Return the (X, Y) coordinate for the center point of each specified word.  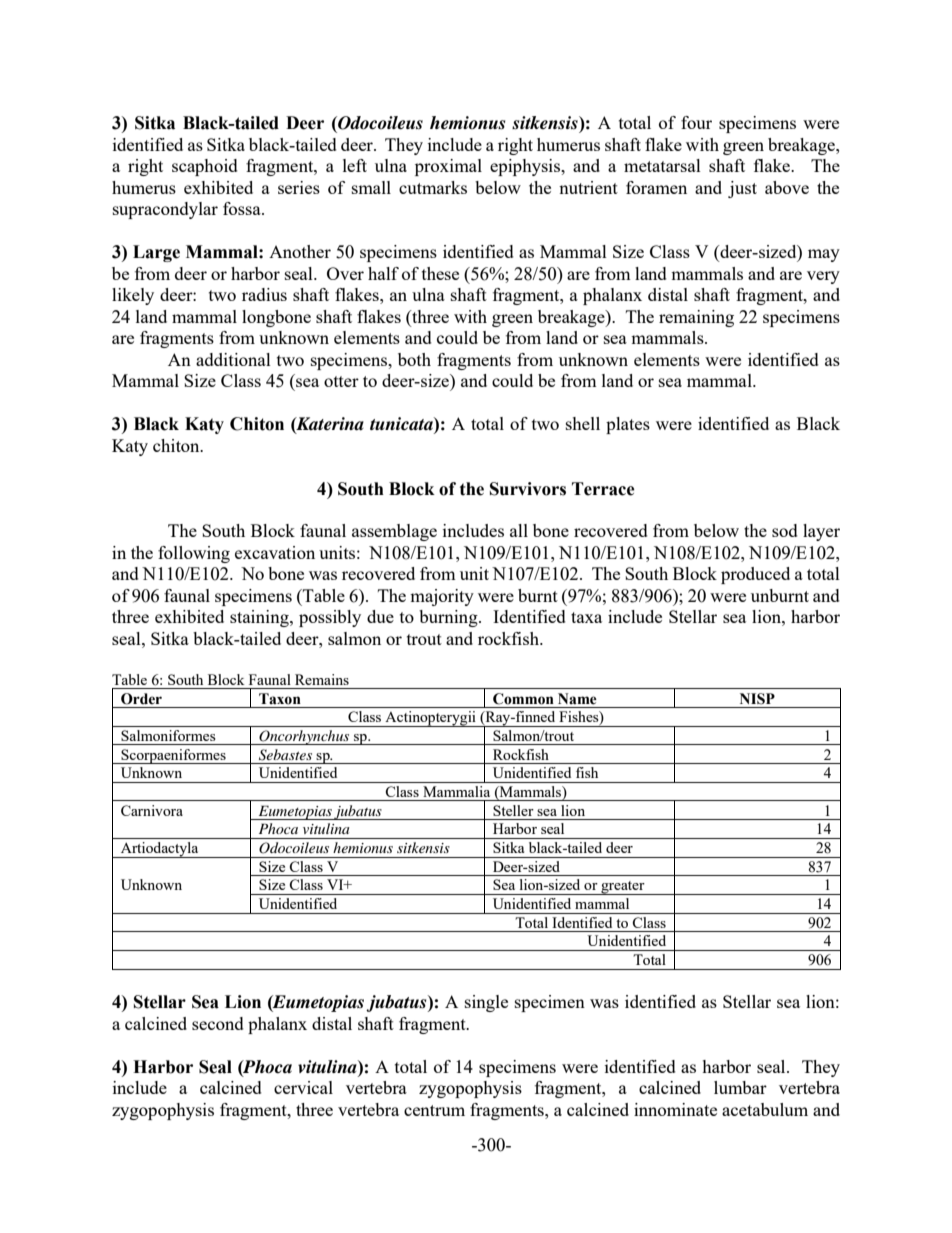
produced (755, 575)
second (218, 1023)
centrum (434, 1110)
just (742, 189)
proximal (448, 167)
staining (260, 618)
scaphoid (205, 167)
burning (449, 618)
